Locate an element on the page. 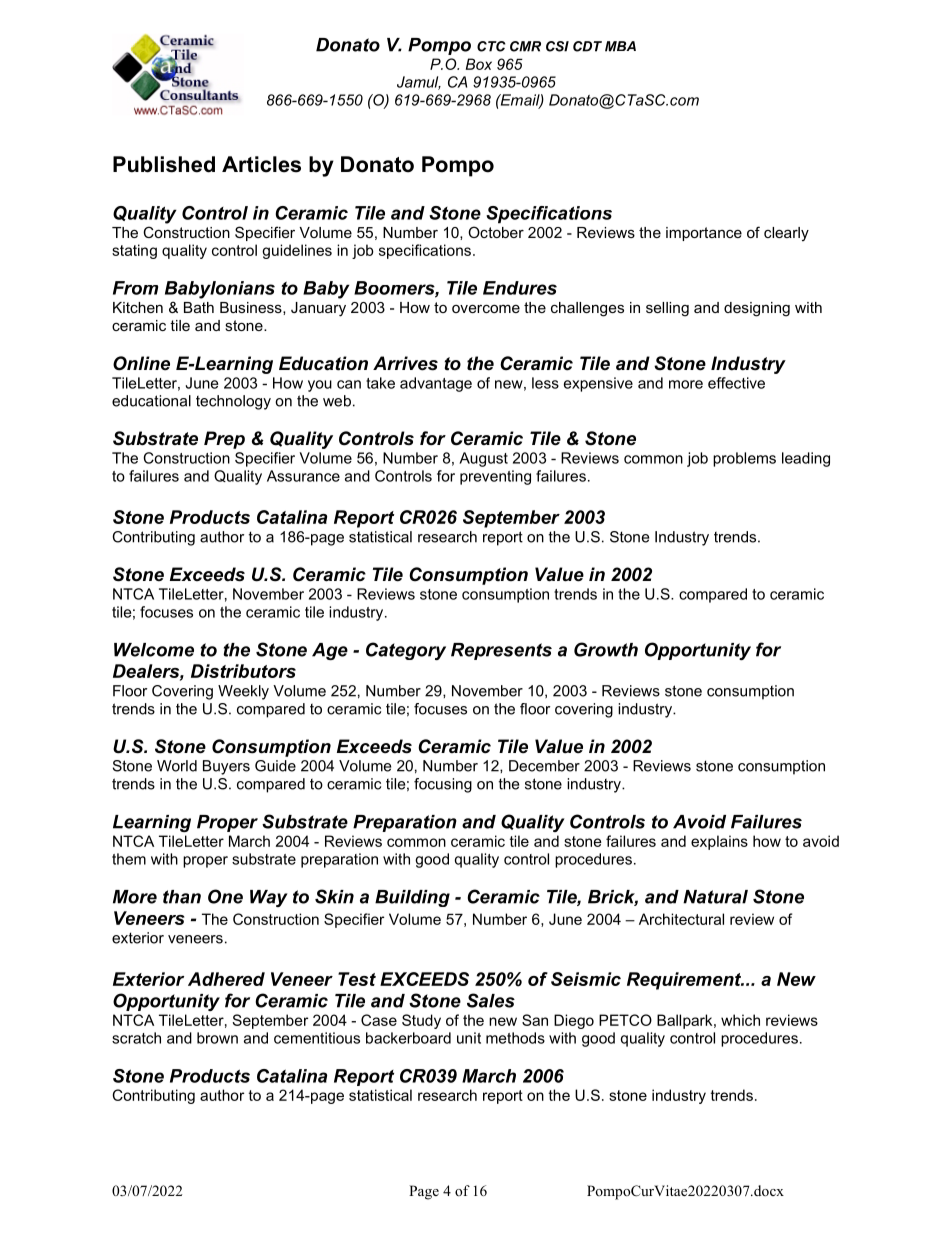  preventing is located at coordinates (495, 477).
